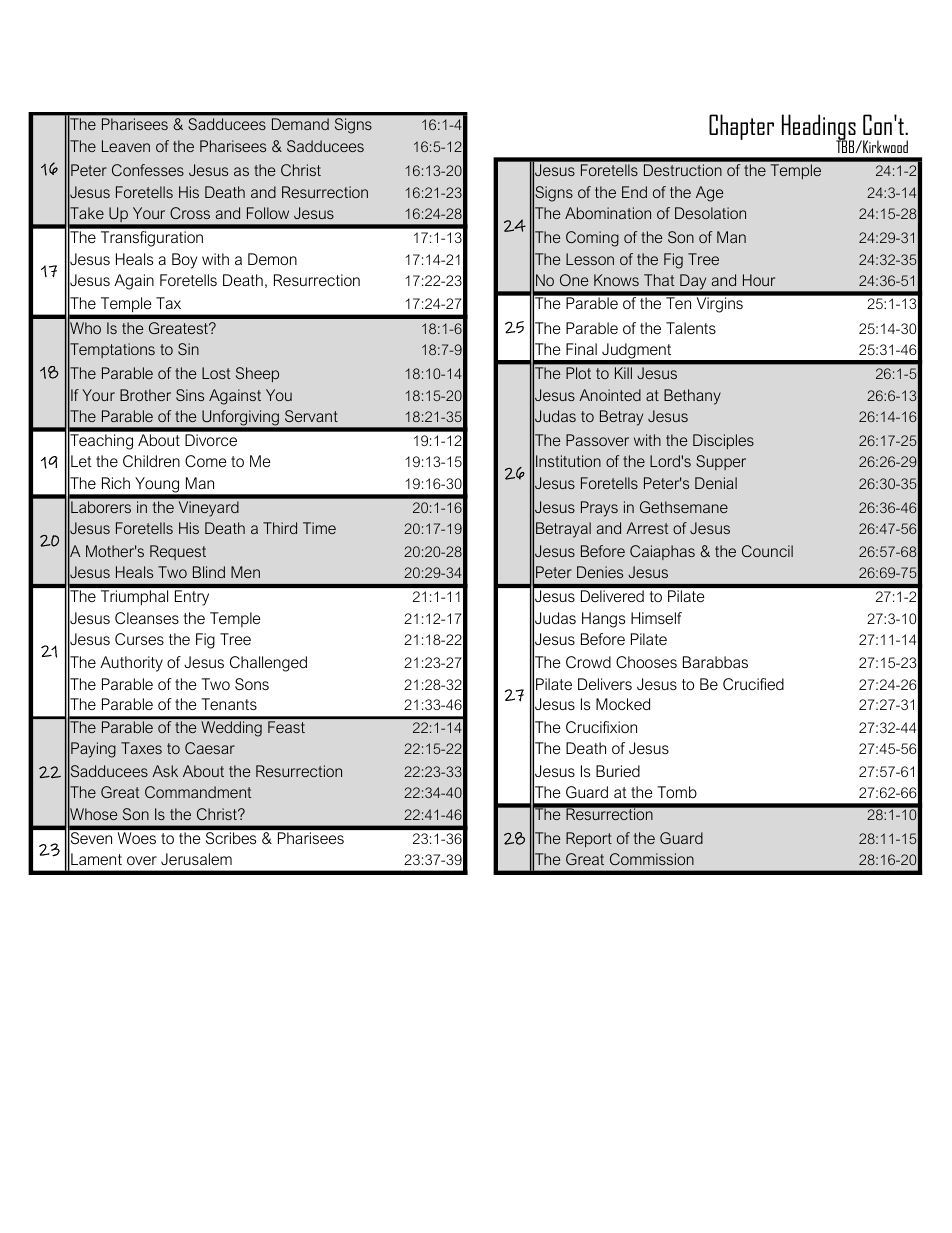 The height and width of the screenshot is (1233, 952). I want to click on Confesses, so click(148, 170).
